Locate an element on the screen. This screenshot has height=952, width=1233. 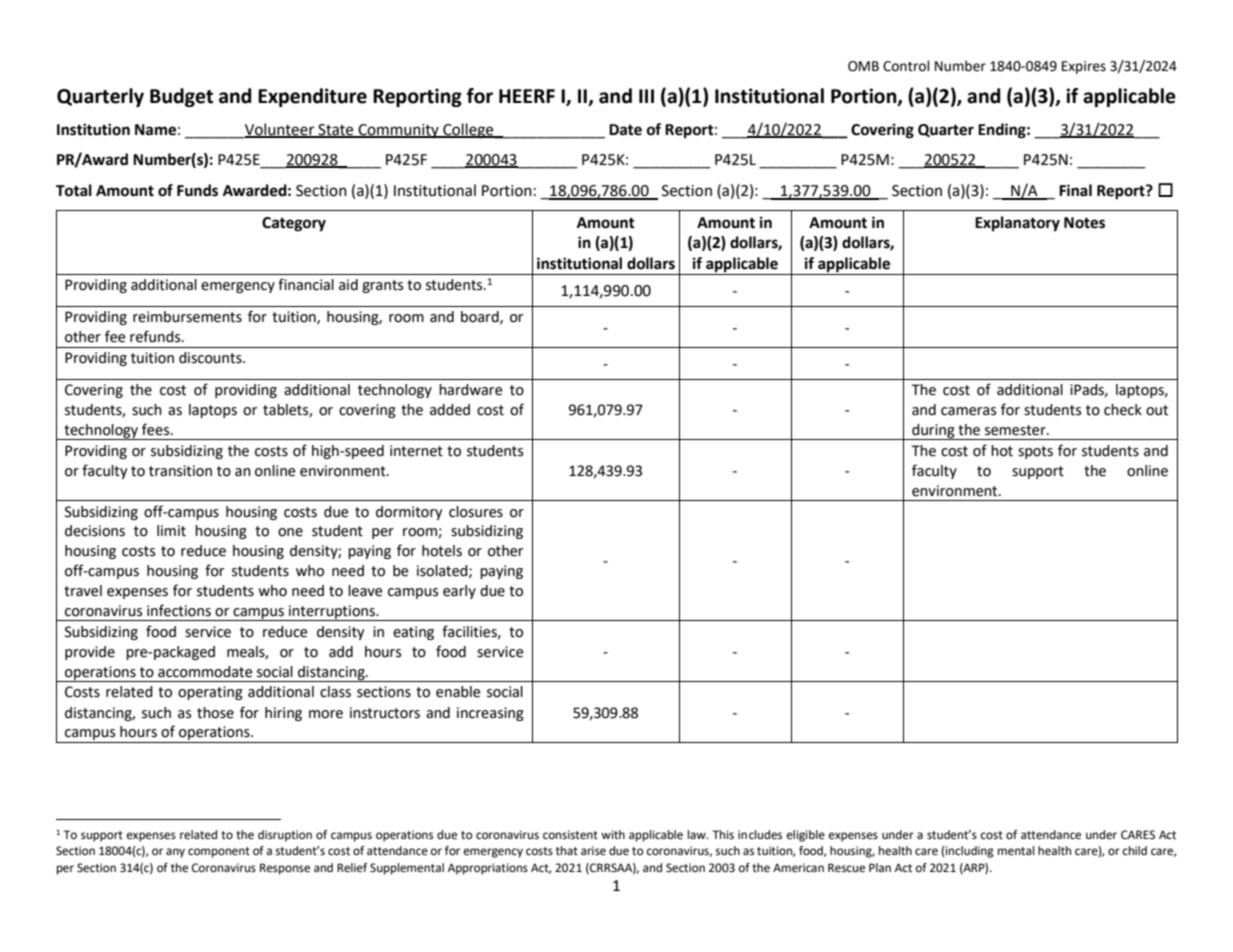
limit is located at coordinates (171, 531).
